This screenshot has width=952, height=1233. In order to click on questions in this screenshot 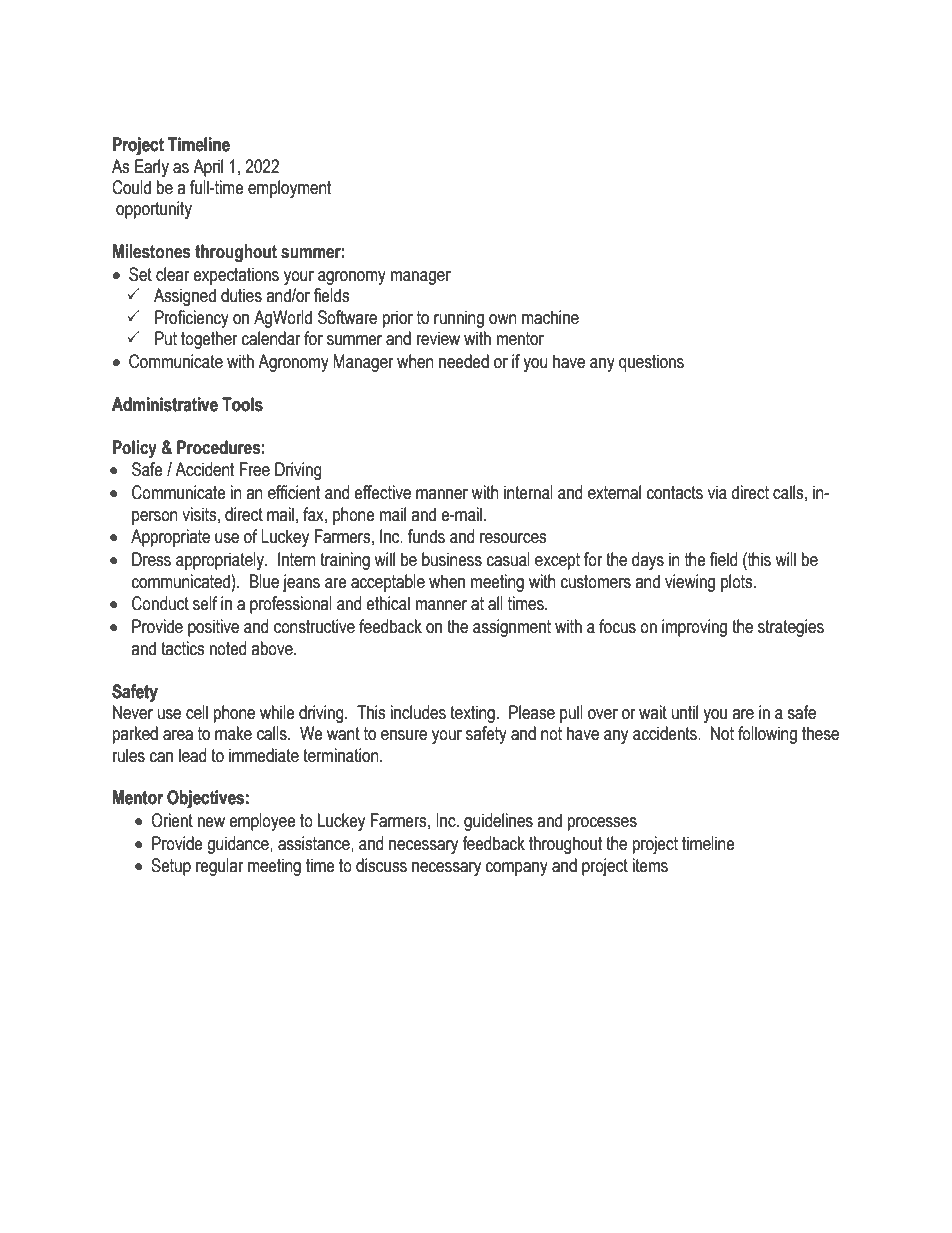, I will do `click(651, 363)`.
